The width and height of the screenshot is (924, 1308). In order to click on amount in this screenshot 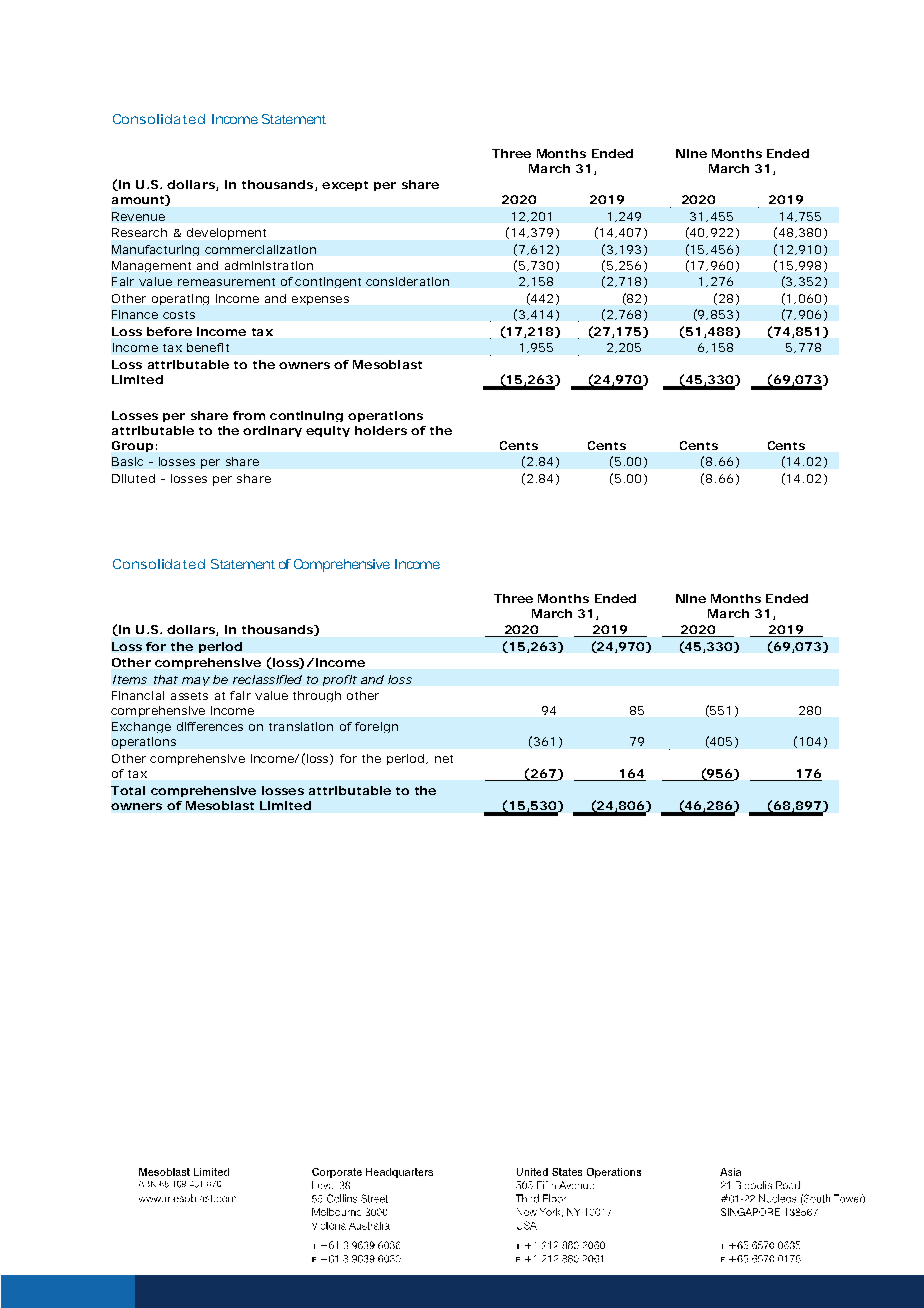, I will do `click(139, 200)`.
